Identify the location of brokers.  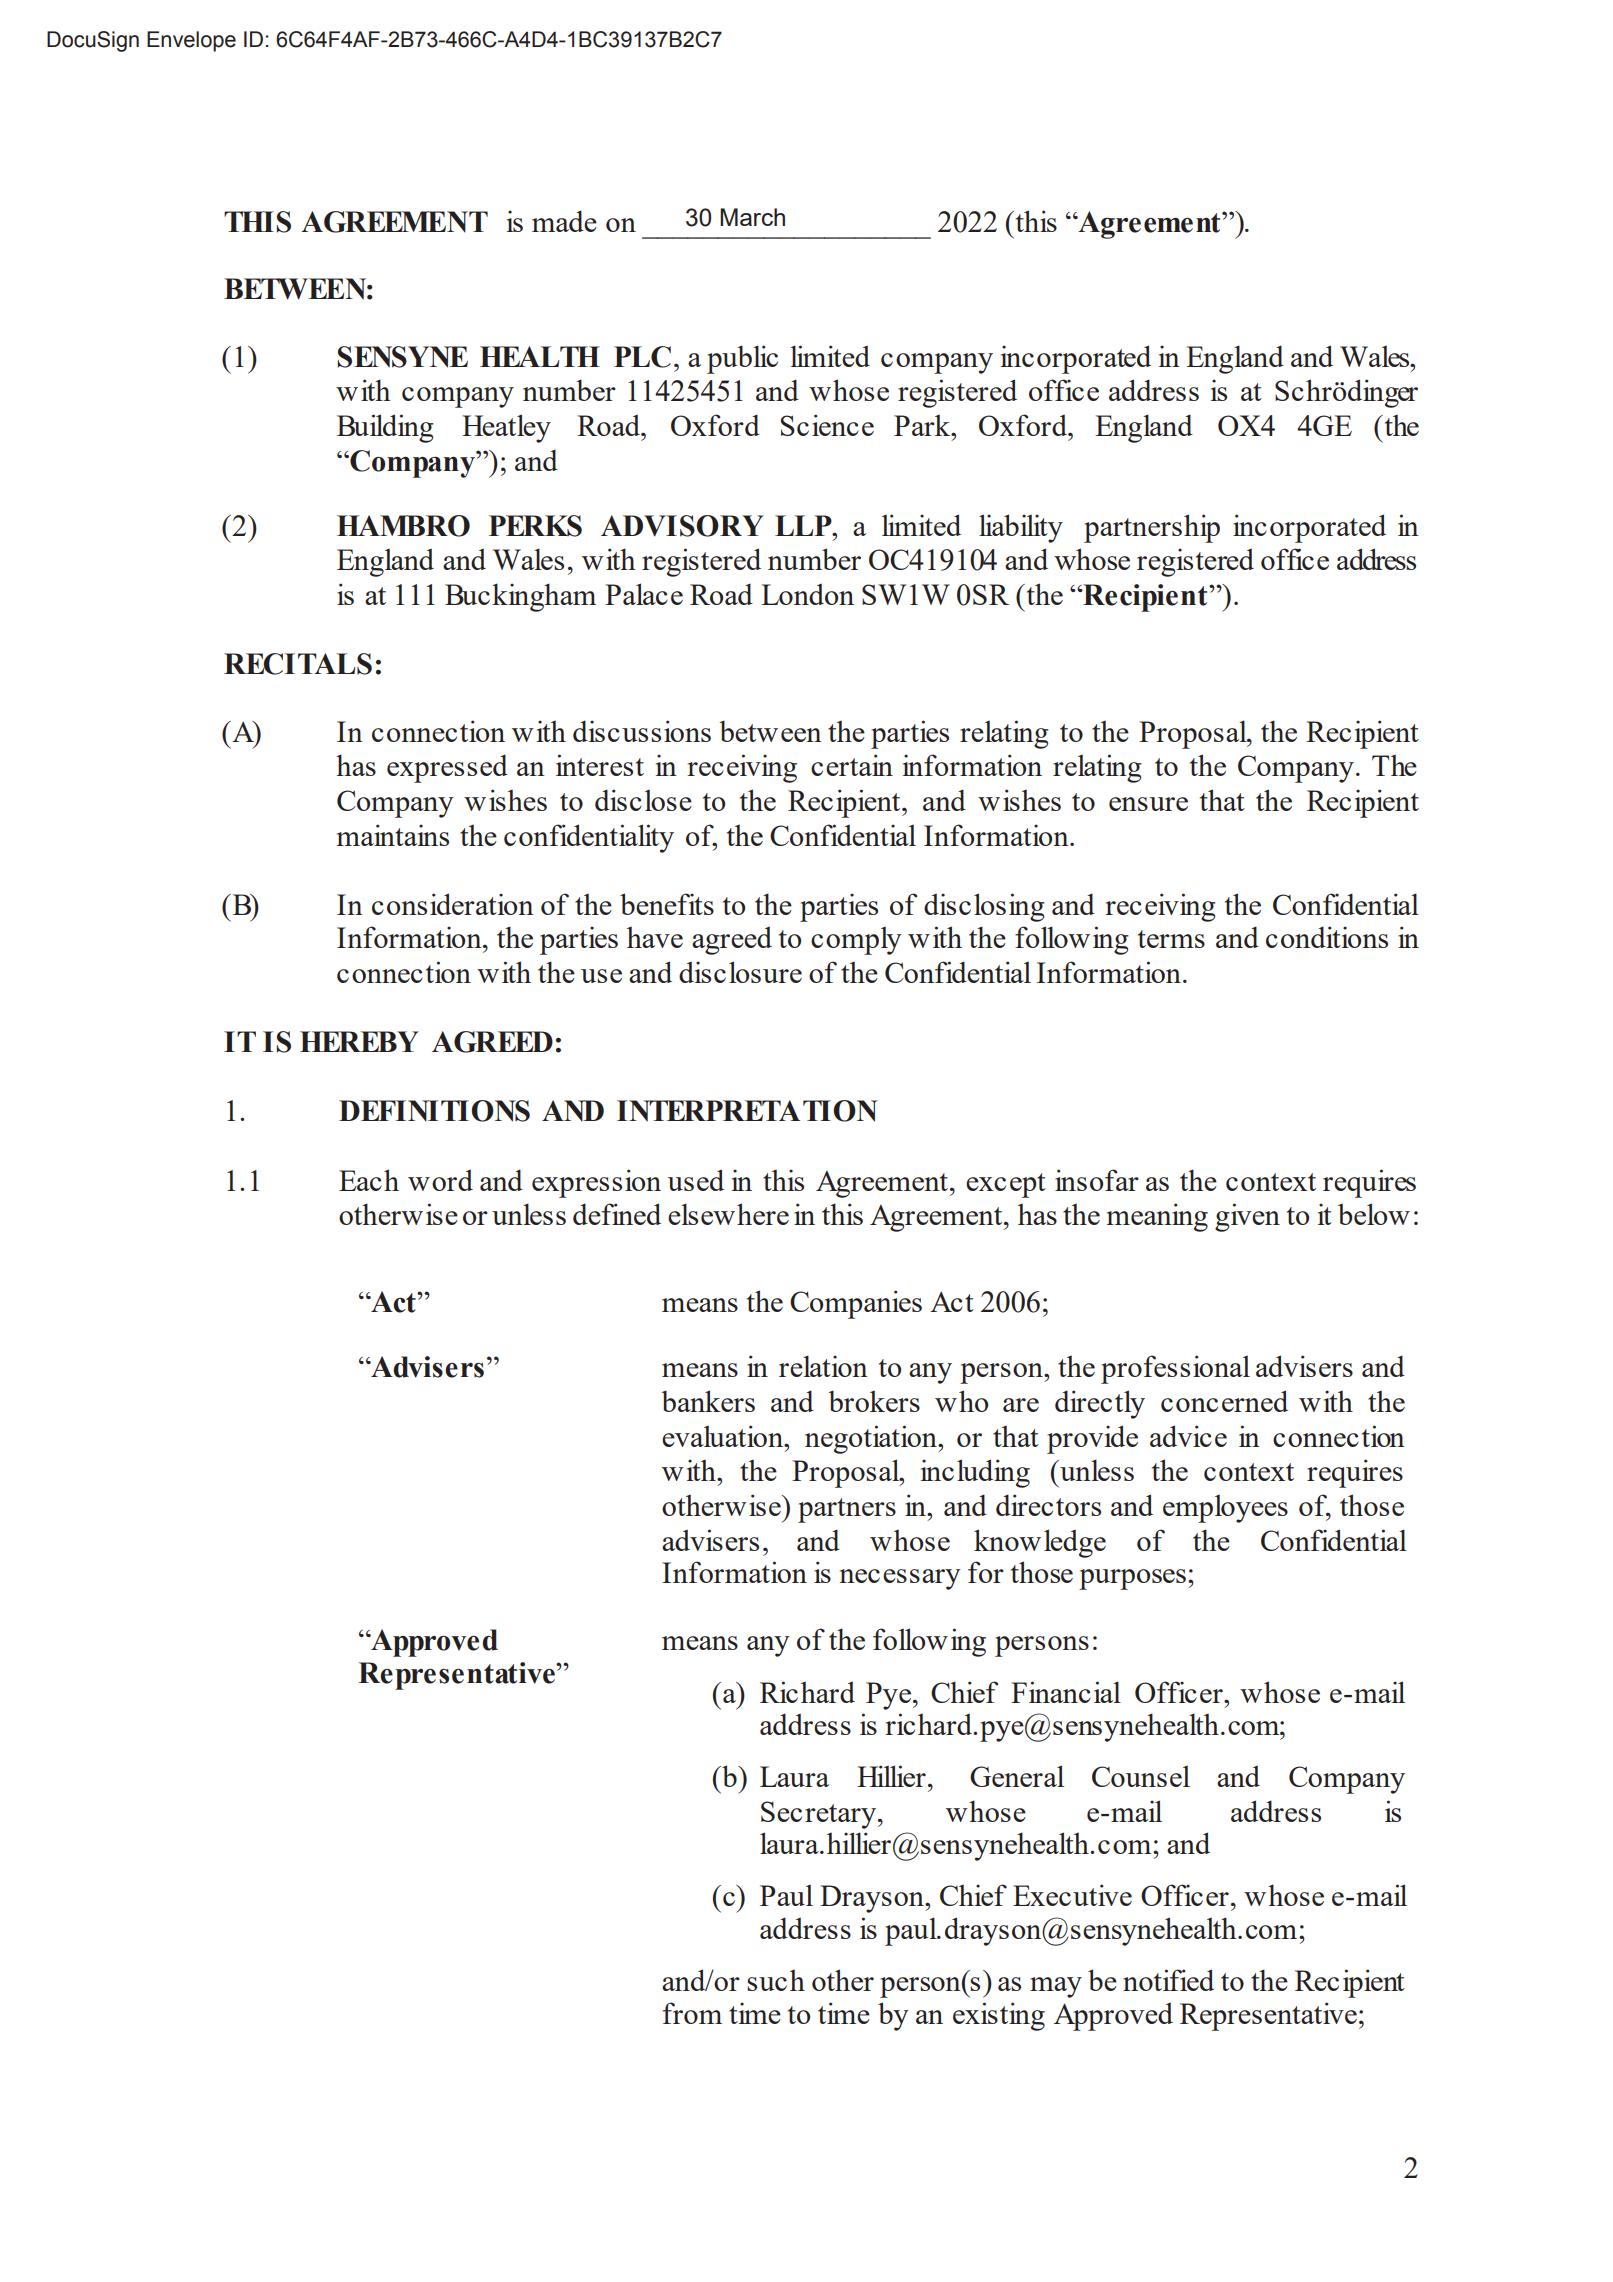
(874, 1401).
